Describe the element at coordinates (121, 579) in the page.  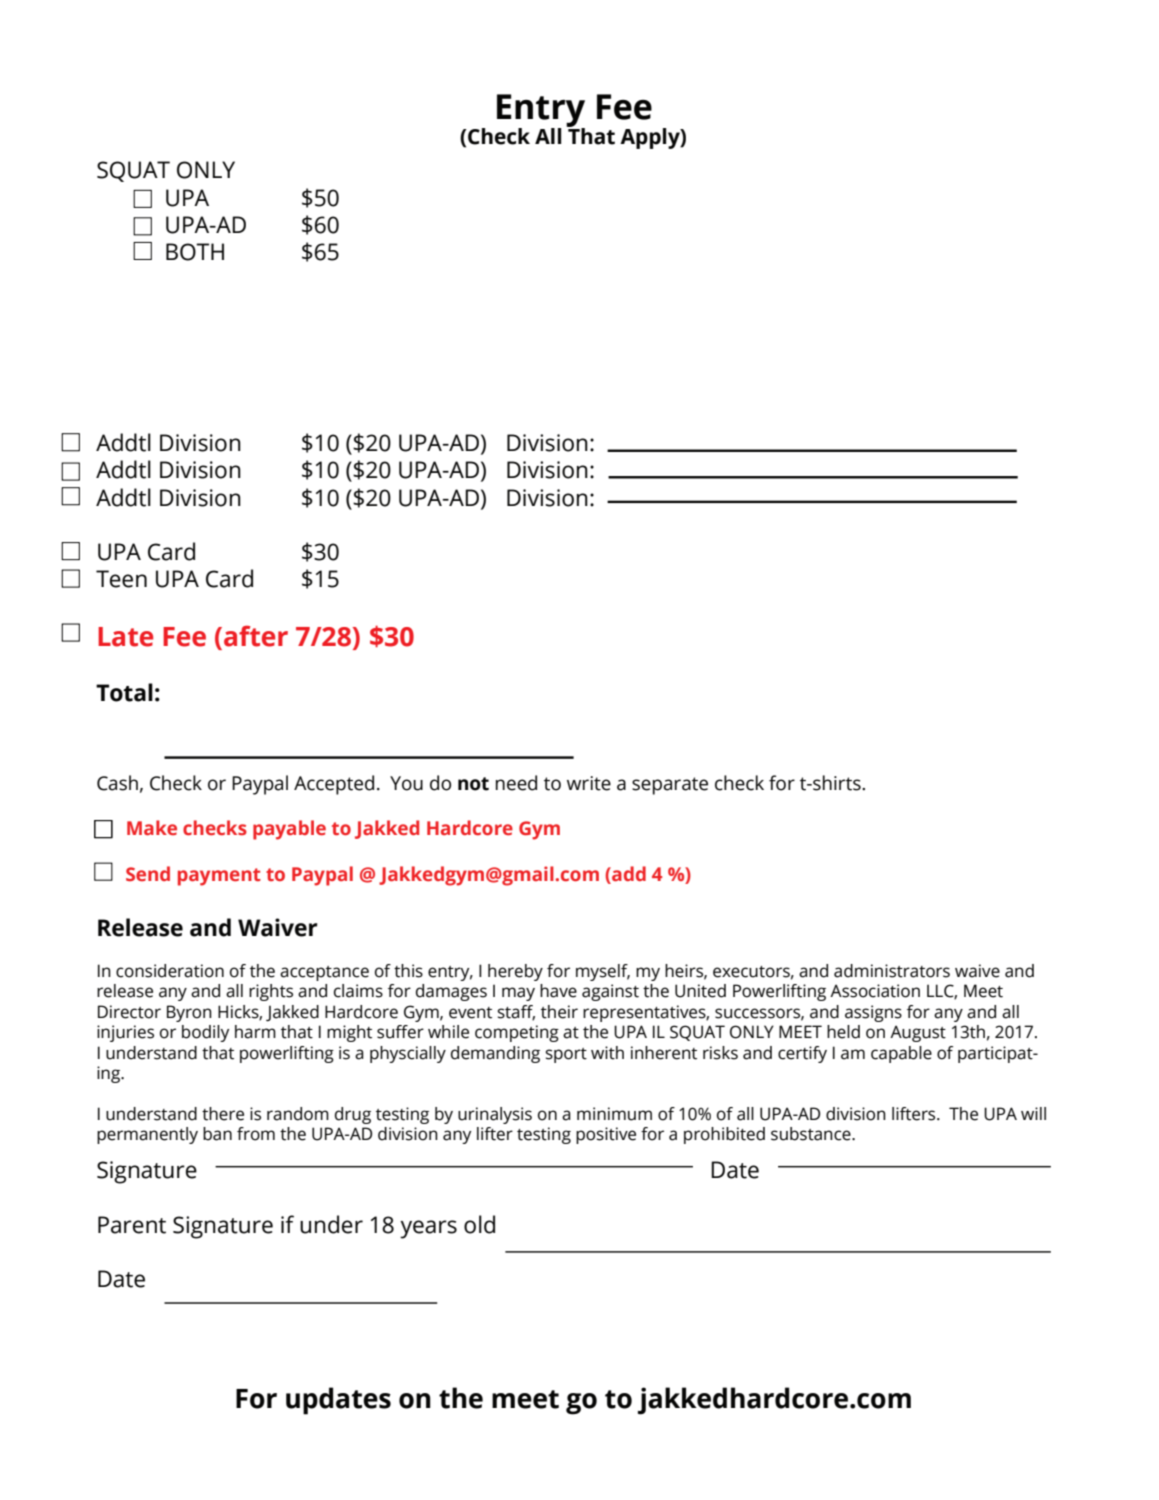
I see `Teen` at that location.
